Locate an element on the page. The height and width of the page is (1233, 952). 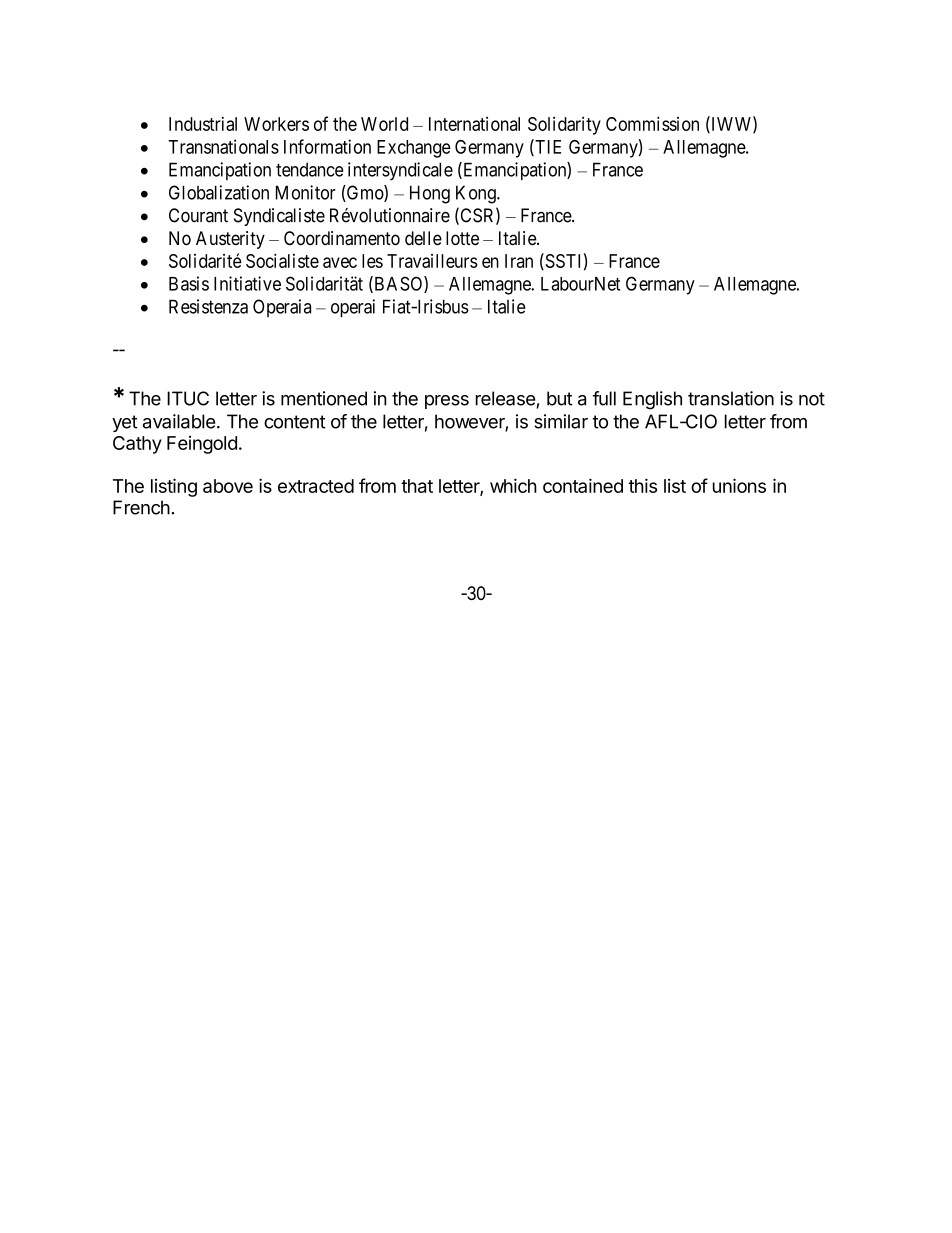
mentioned is located at coordinates (324, 398).
